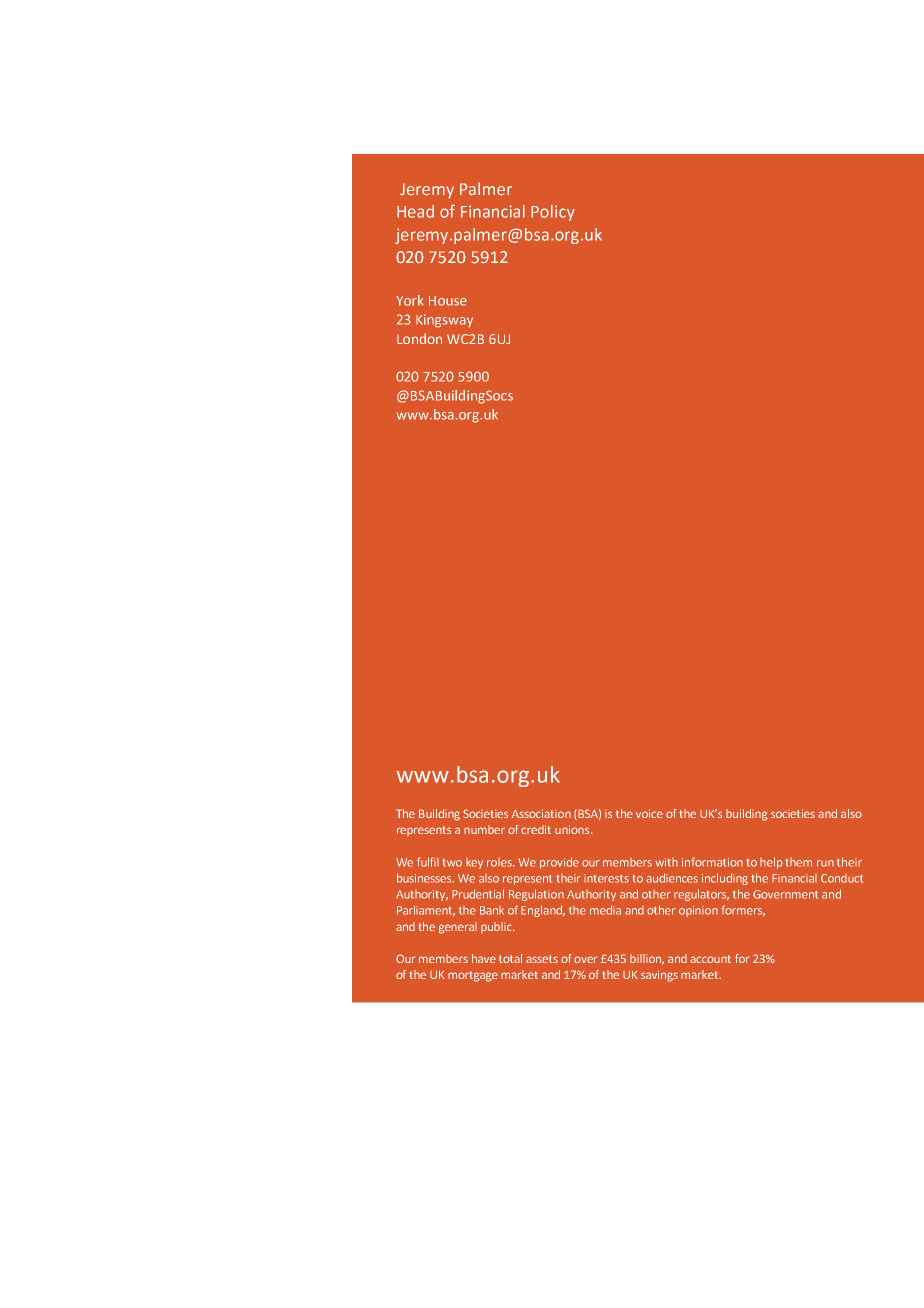 Image resolution: width=924 pixels, height=1308 pixels. I want to click on Policy, so click(553, 213).
